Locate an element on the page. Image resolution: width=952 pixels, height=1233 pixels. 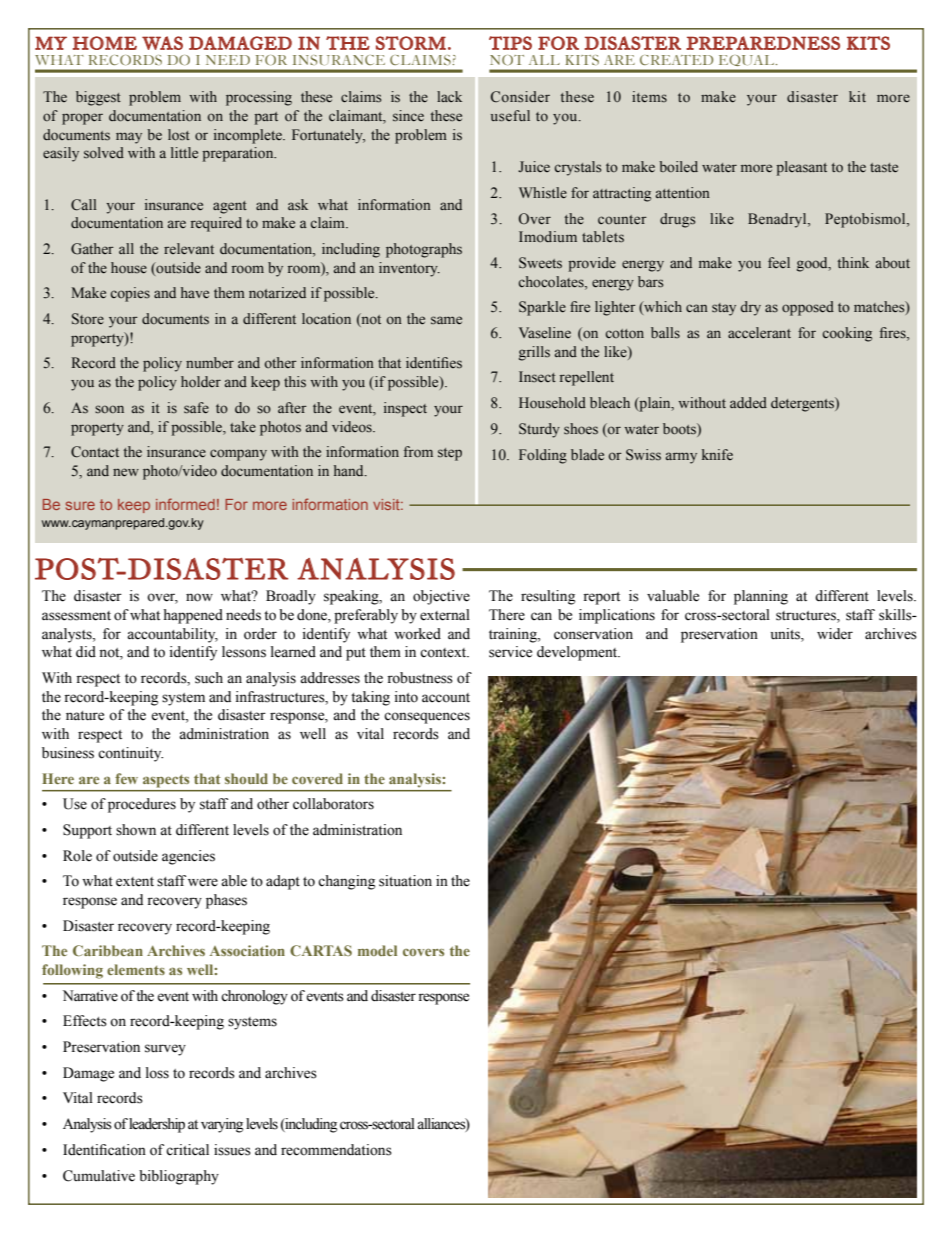
aspects is located at coordinates (166, 781).
